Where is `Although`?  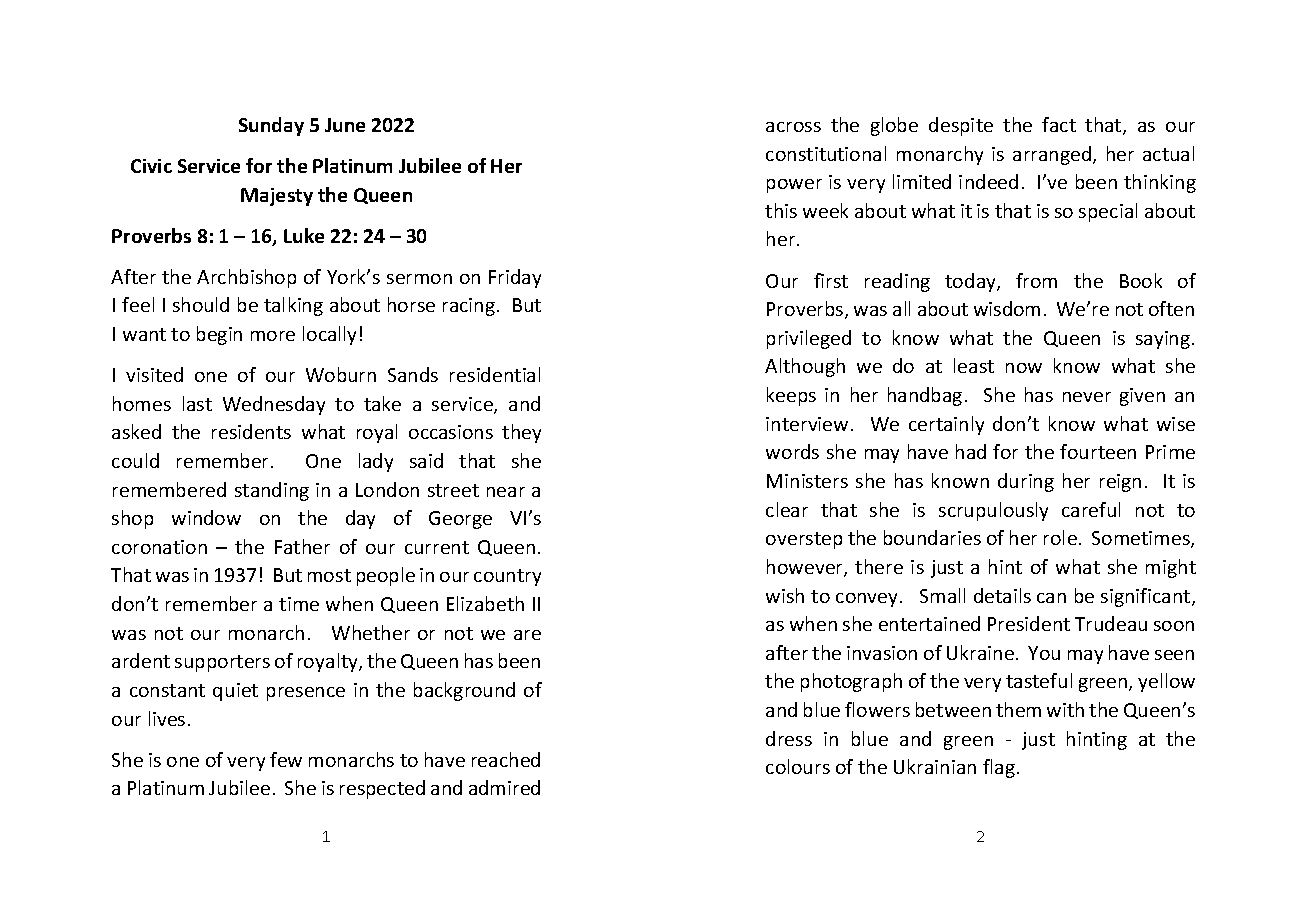
Although is located at coordinates (805, 367).
